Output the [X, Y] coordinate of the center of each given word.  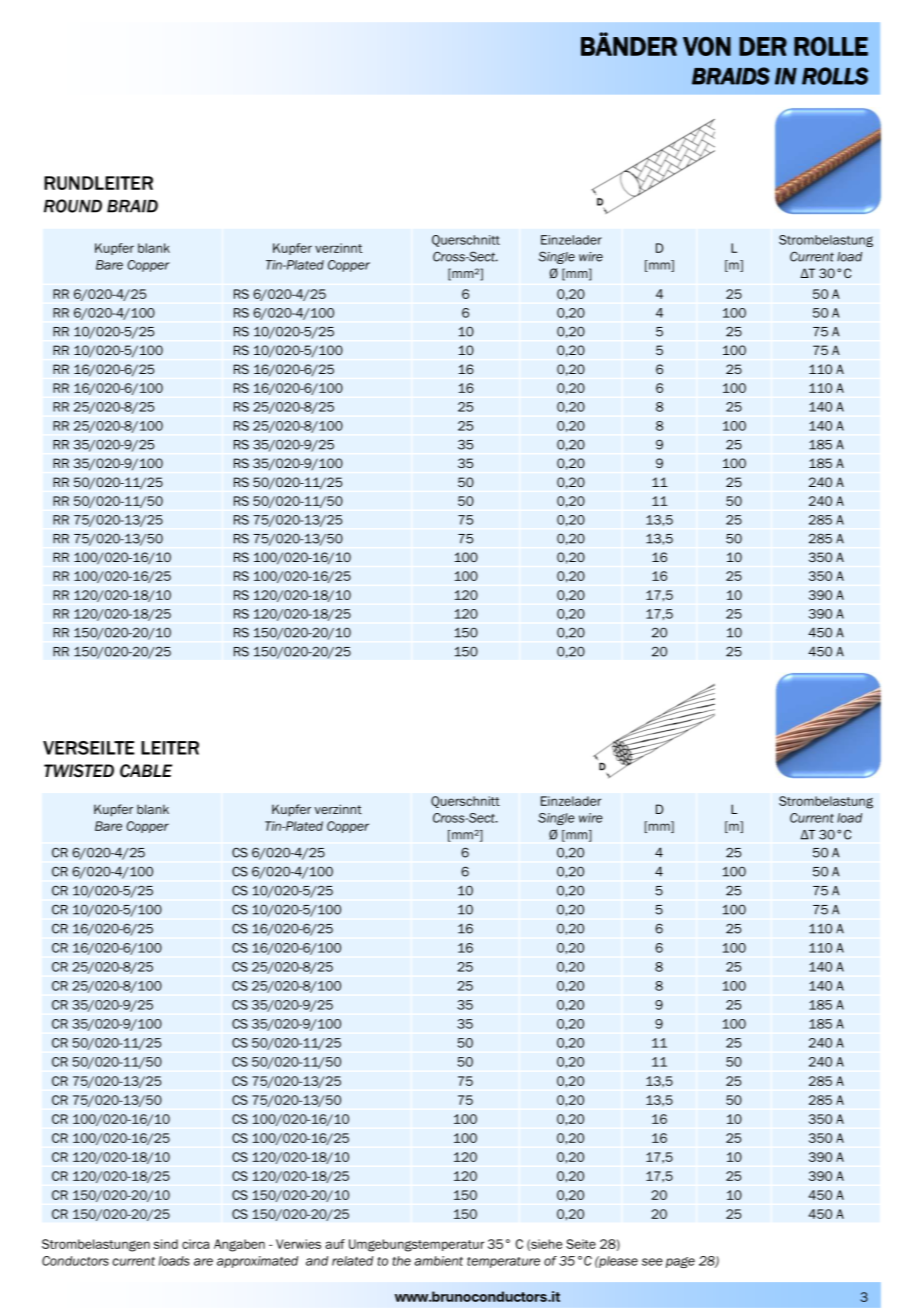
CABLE [146, 771]
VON [707, 46]
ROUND [73, 206]
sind [166, 1244]
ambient [438, 1261]
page [680, 1262]
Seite [581, 1244]
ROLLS [835, 76]
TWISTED [79, 771]
